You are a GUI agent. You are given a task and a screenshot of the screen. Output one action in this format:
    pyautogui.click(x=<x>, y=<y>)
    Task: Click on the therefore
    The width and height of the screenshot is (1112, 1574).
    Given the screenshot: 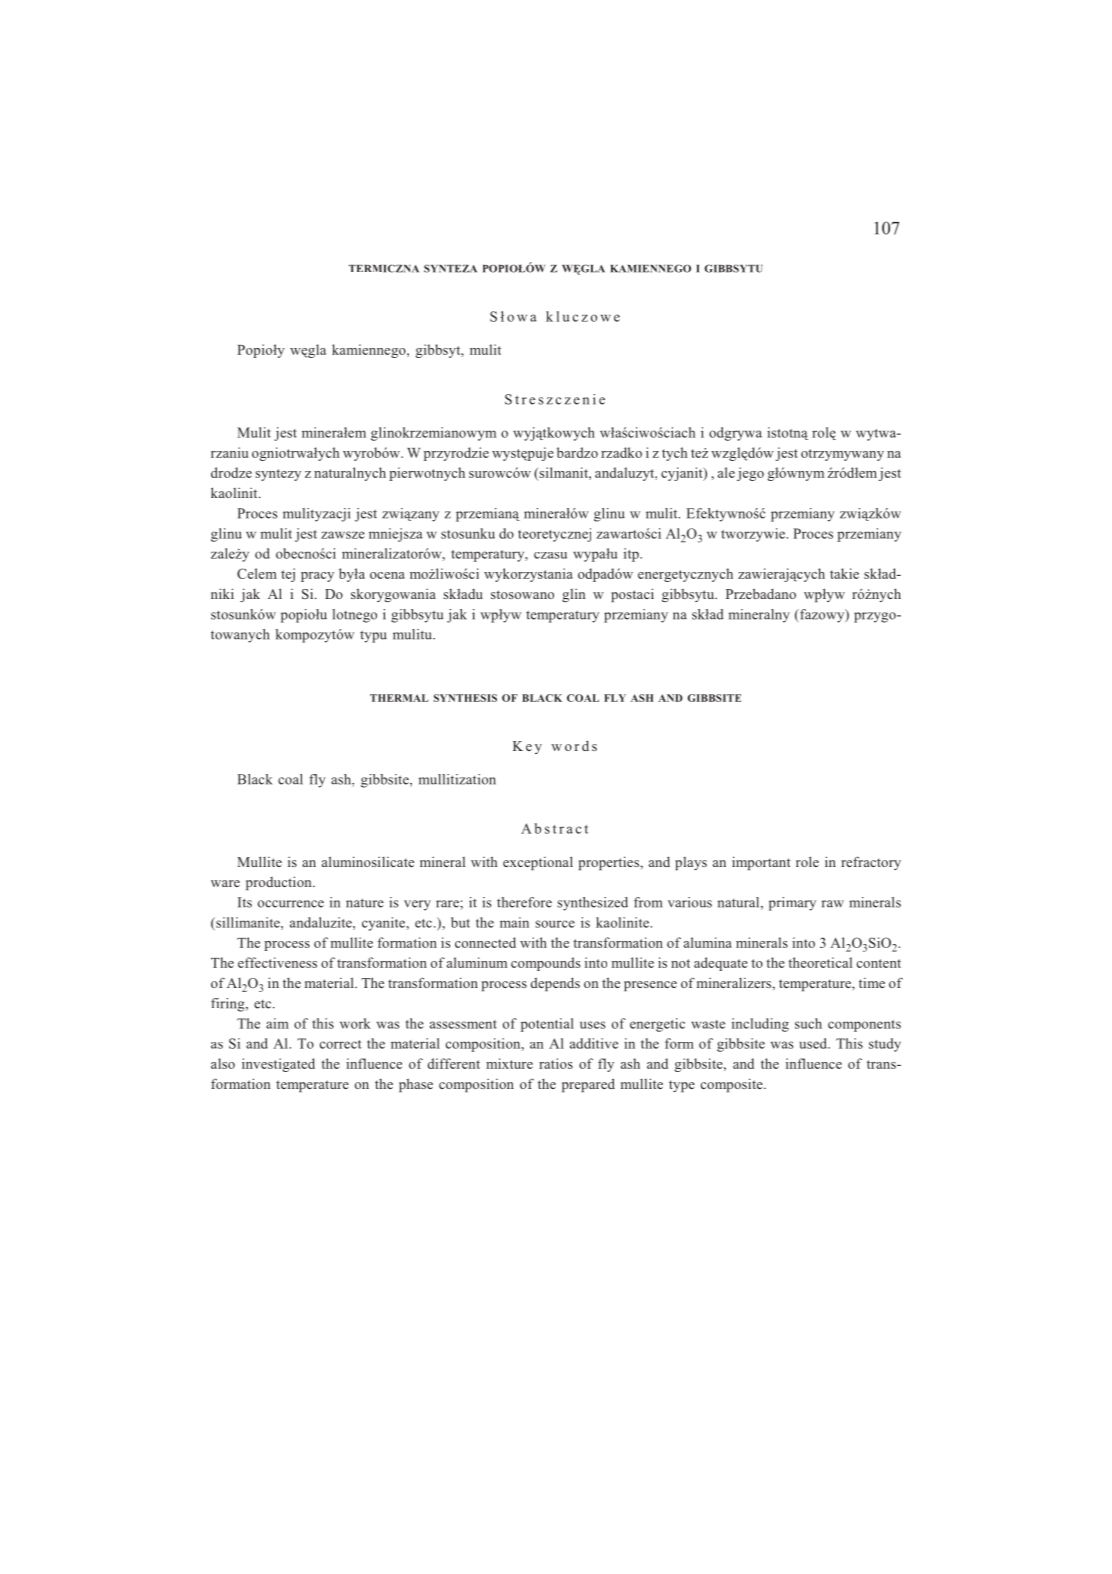 What is the action you would take?
    pyautogui.click(x=524, y=902)
